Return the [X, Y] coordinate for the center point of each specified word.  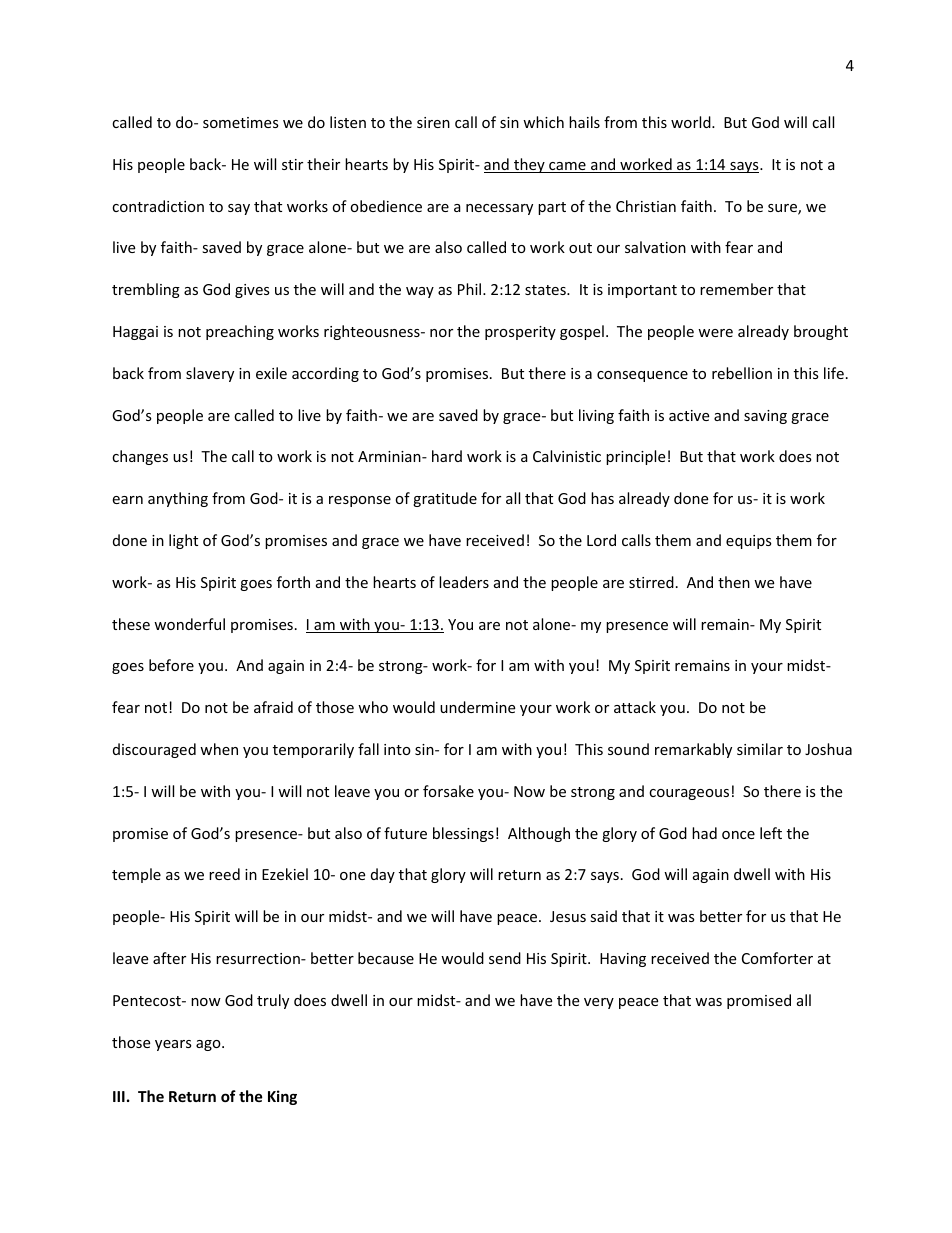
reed [224, 874]
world [692, 122]
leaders [464, 582]
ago [209, 1045]
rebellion [742, 373]
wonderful [189, 624]
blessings [463, 834]
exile [271, 373]
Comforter [777, 958]
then [734, 582]
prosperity [520, 333]
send [505, 958]
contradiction [158, 206]
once [738, 835]
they [529, 165]
